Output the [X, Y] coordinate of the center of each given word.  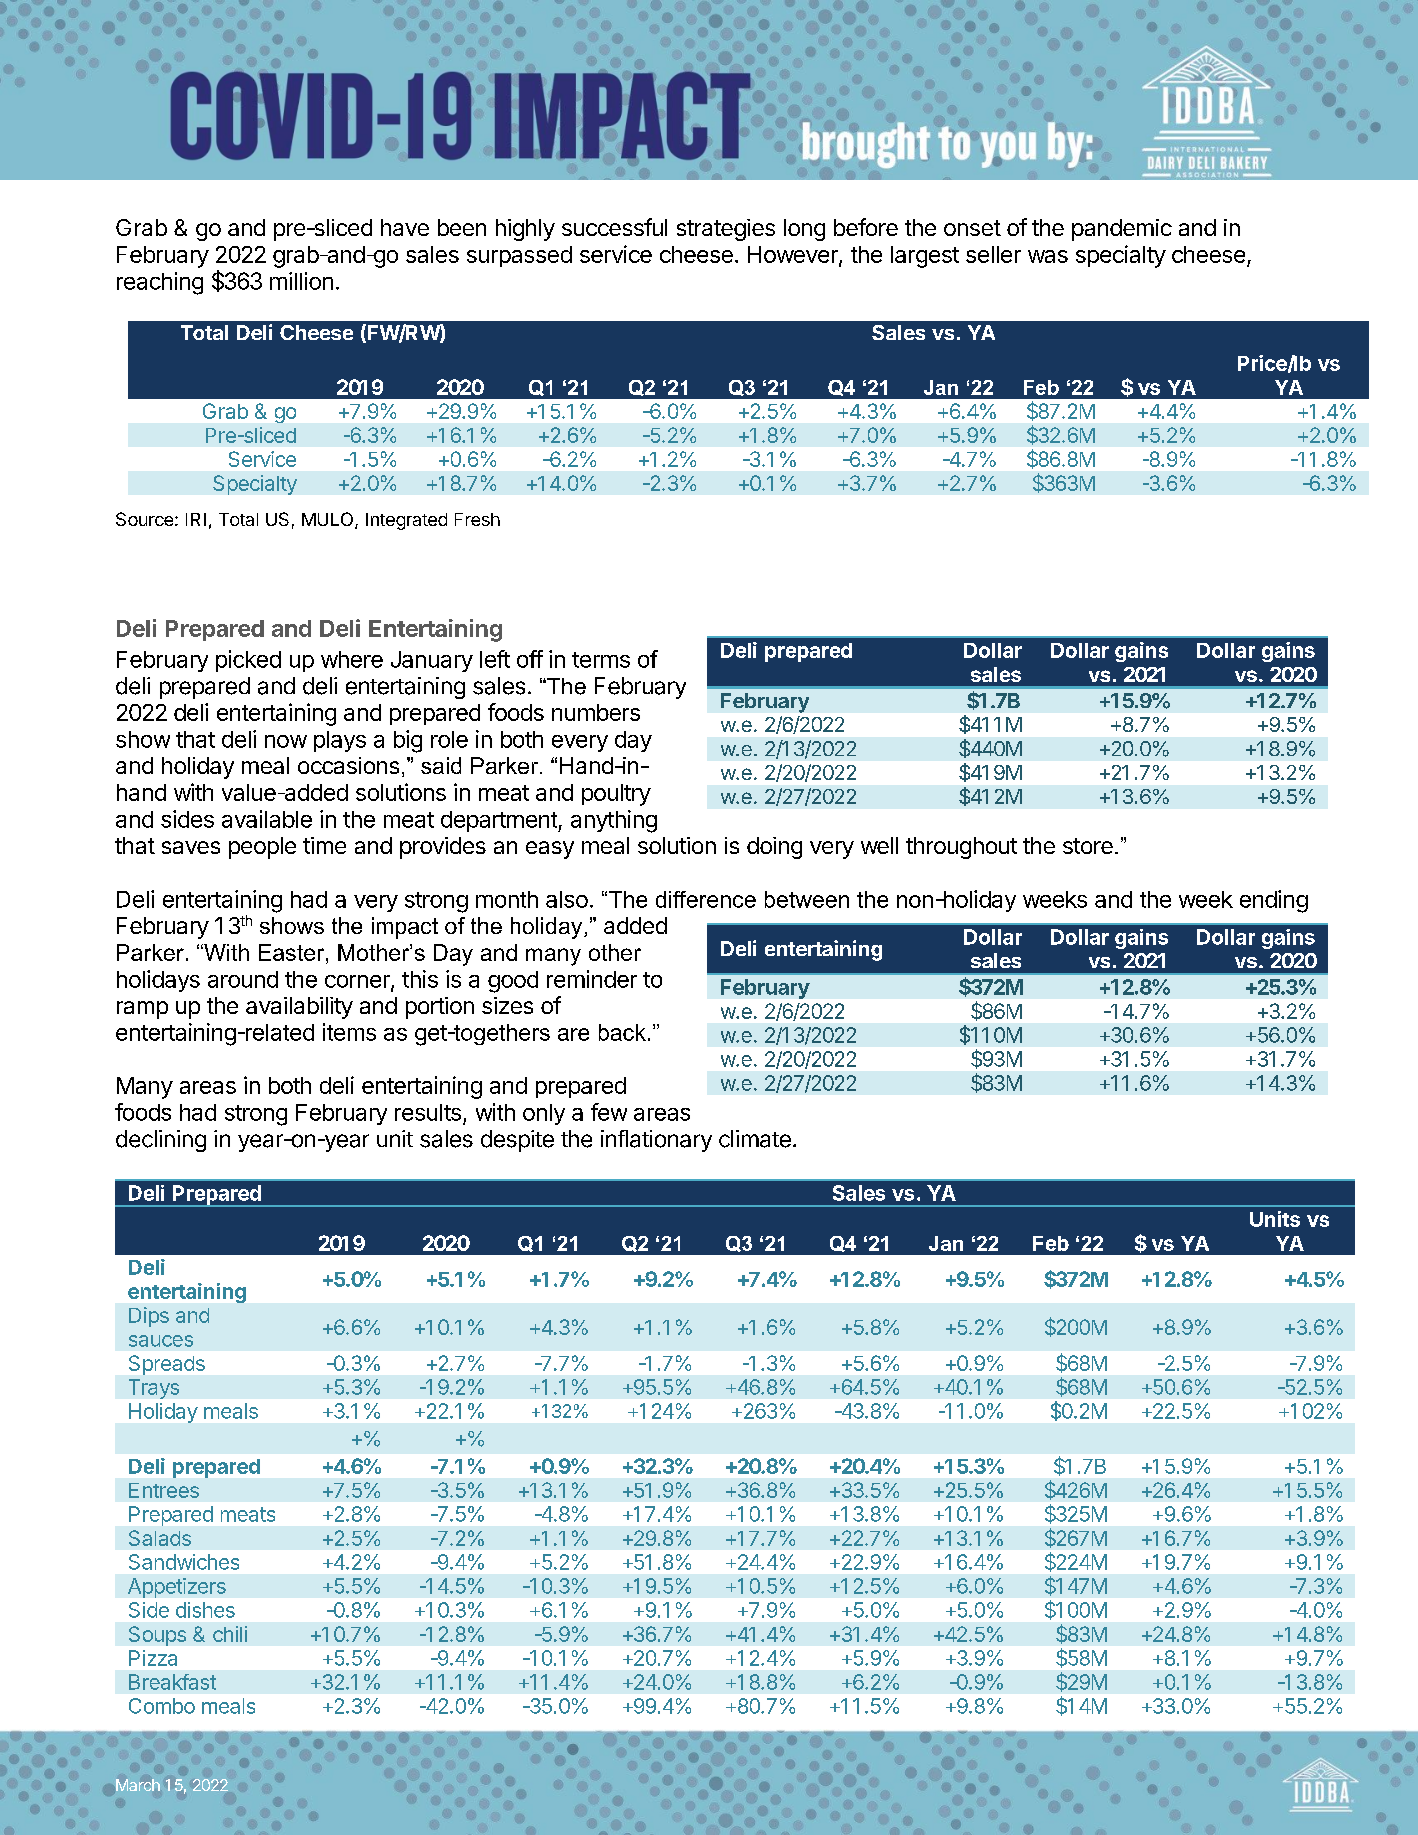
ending [1274, 901]
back [622, 1032]
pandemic [1122, 230]
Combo [162, 1706]
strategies [726, 230]
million [301, 281]
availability [299, 1008]
